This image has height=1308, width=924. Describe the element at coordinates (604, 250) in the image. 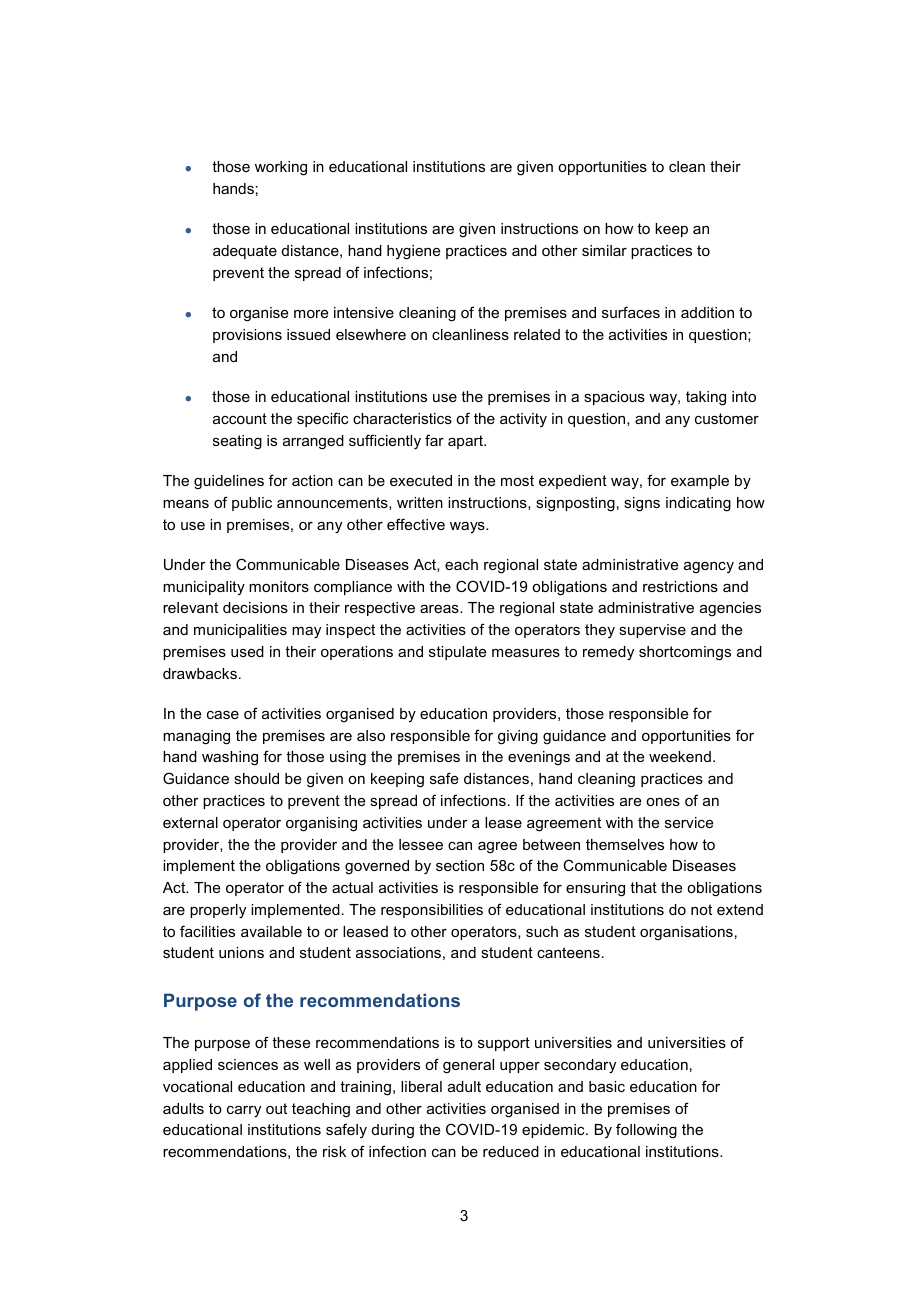

I see `similar` at that location.
